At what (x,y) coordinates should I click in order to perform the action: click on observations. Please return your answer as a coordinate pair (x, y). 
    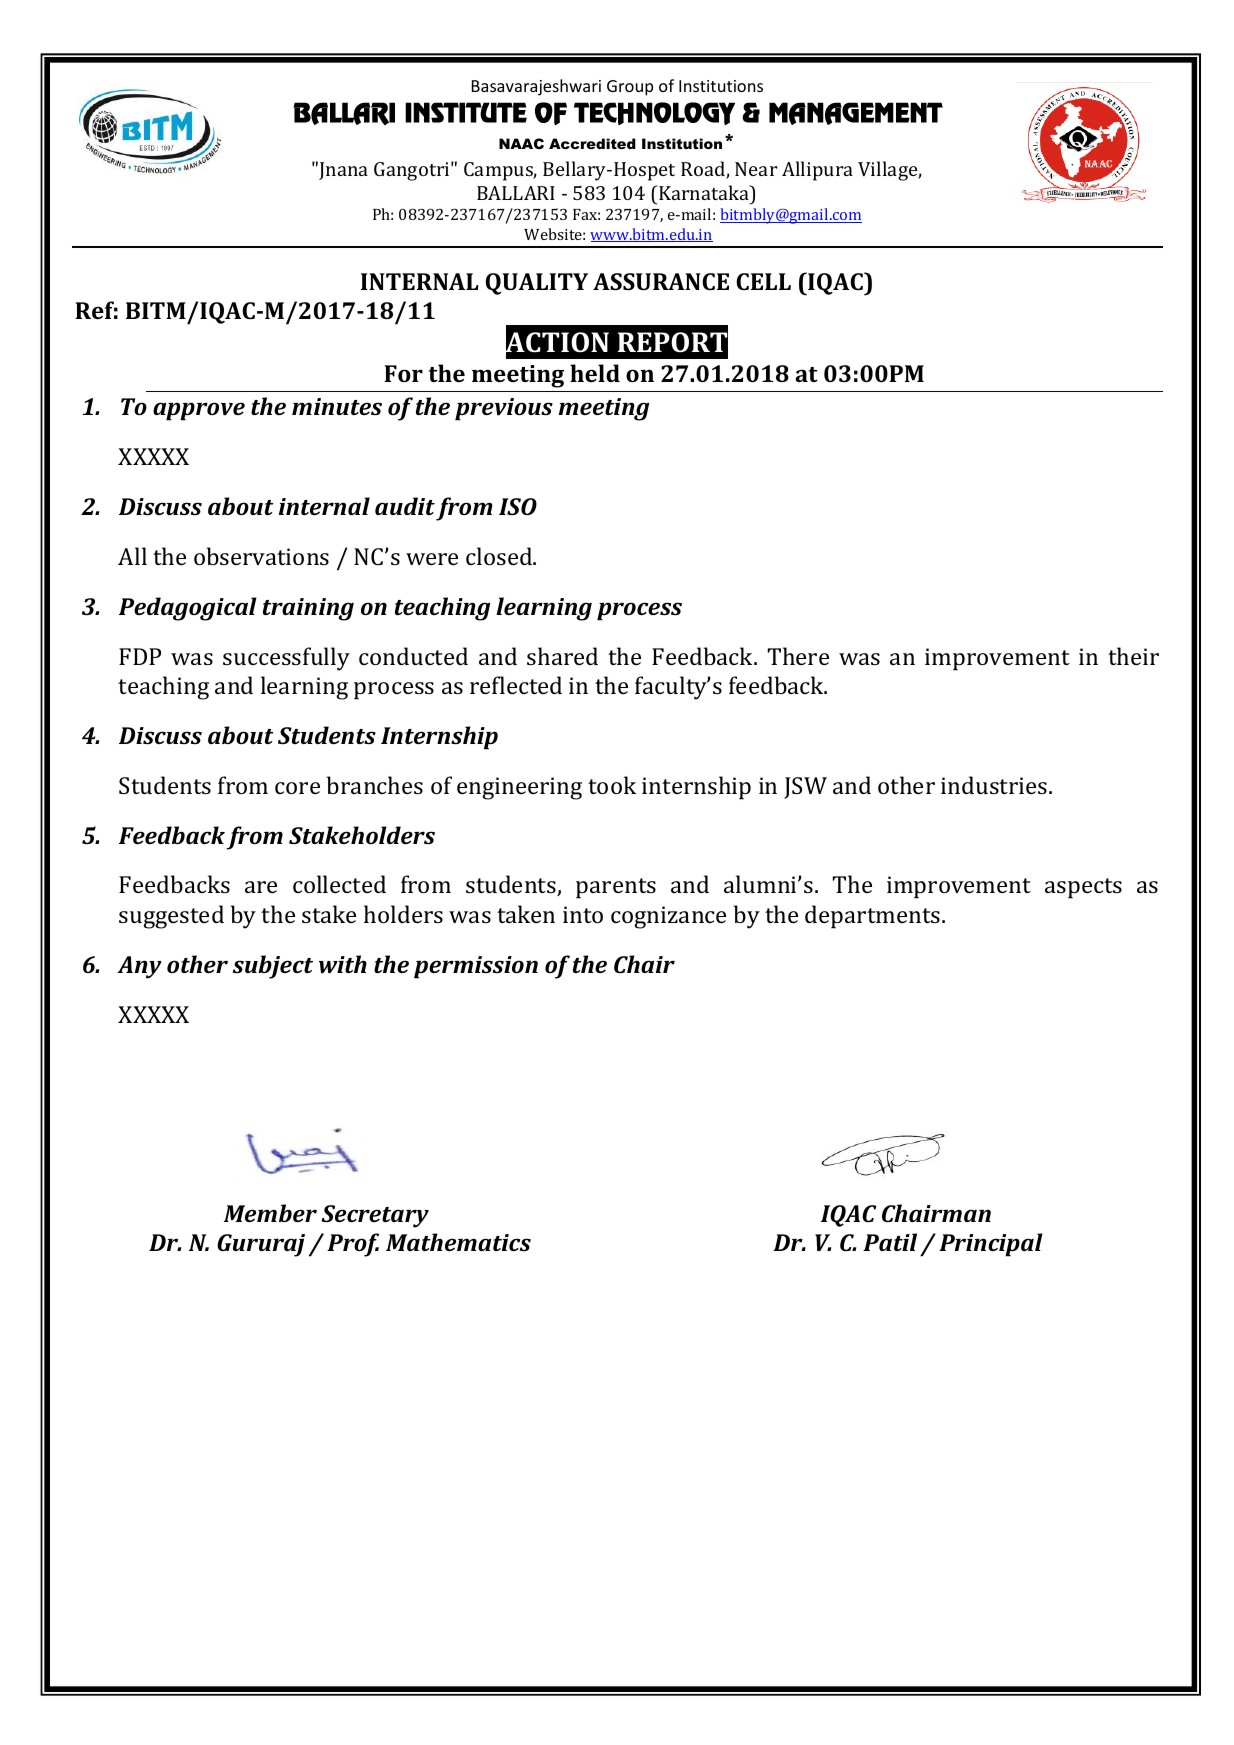
    Looking at the image, I should click on (261, 556).
